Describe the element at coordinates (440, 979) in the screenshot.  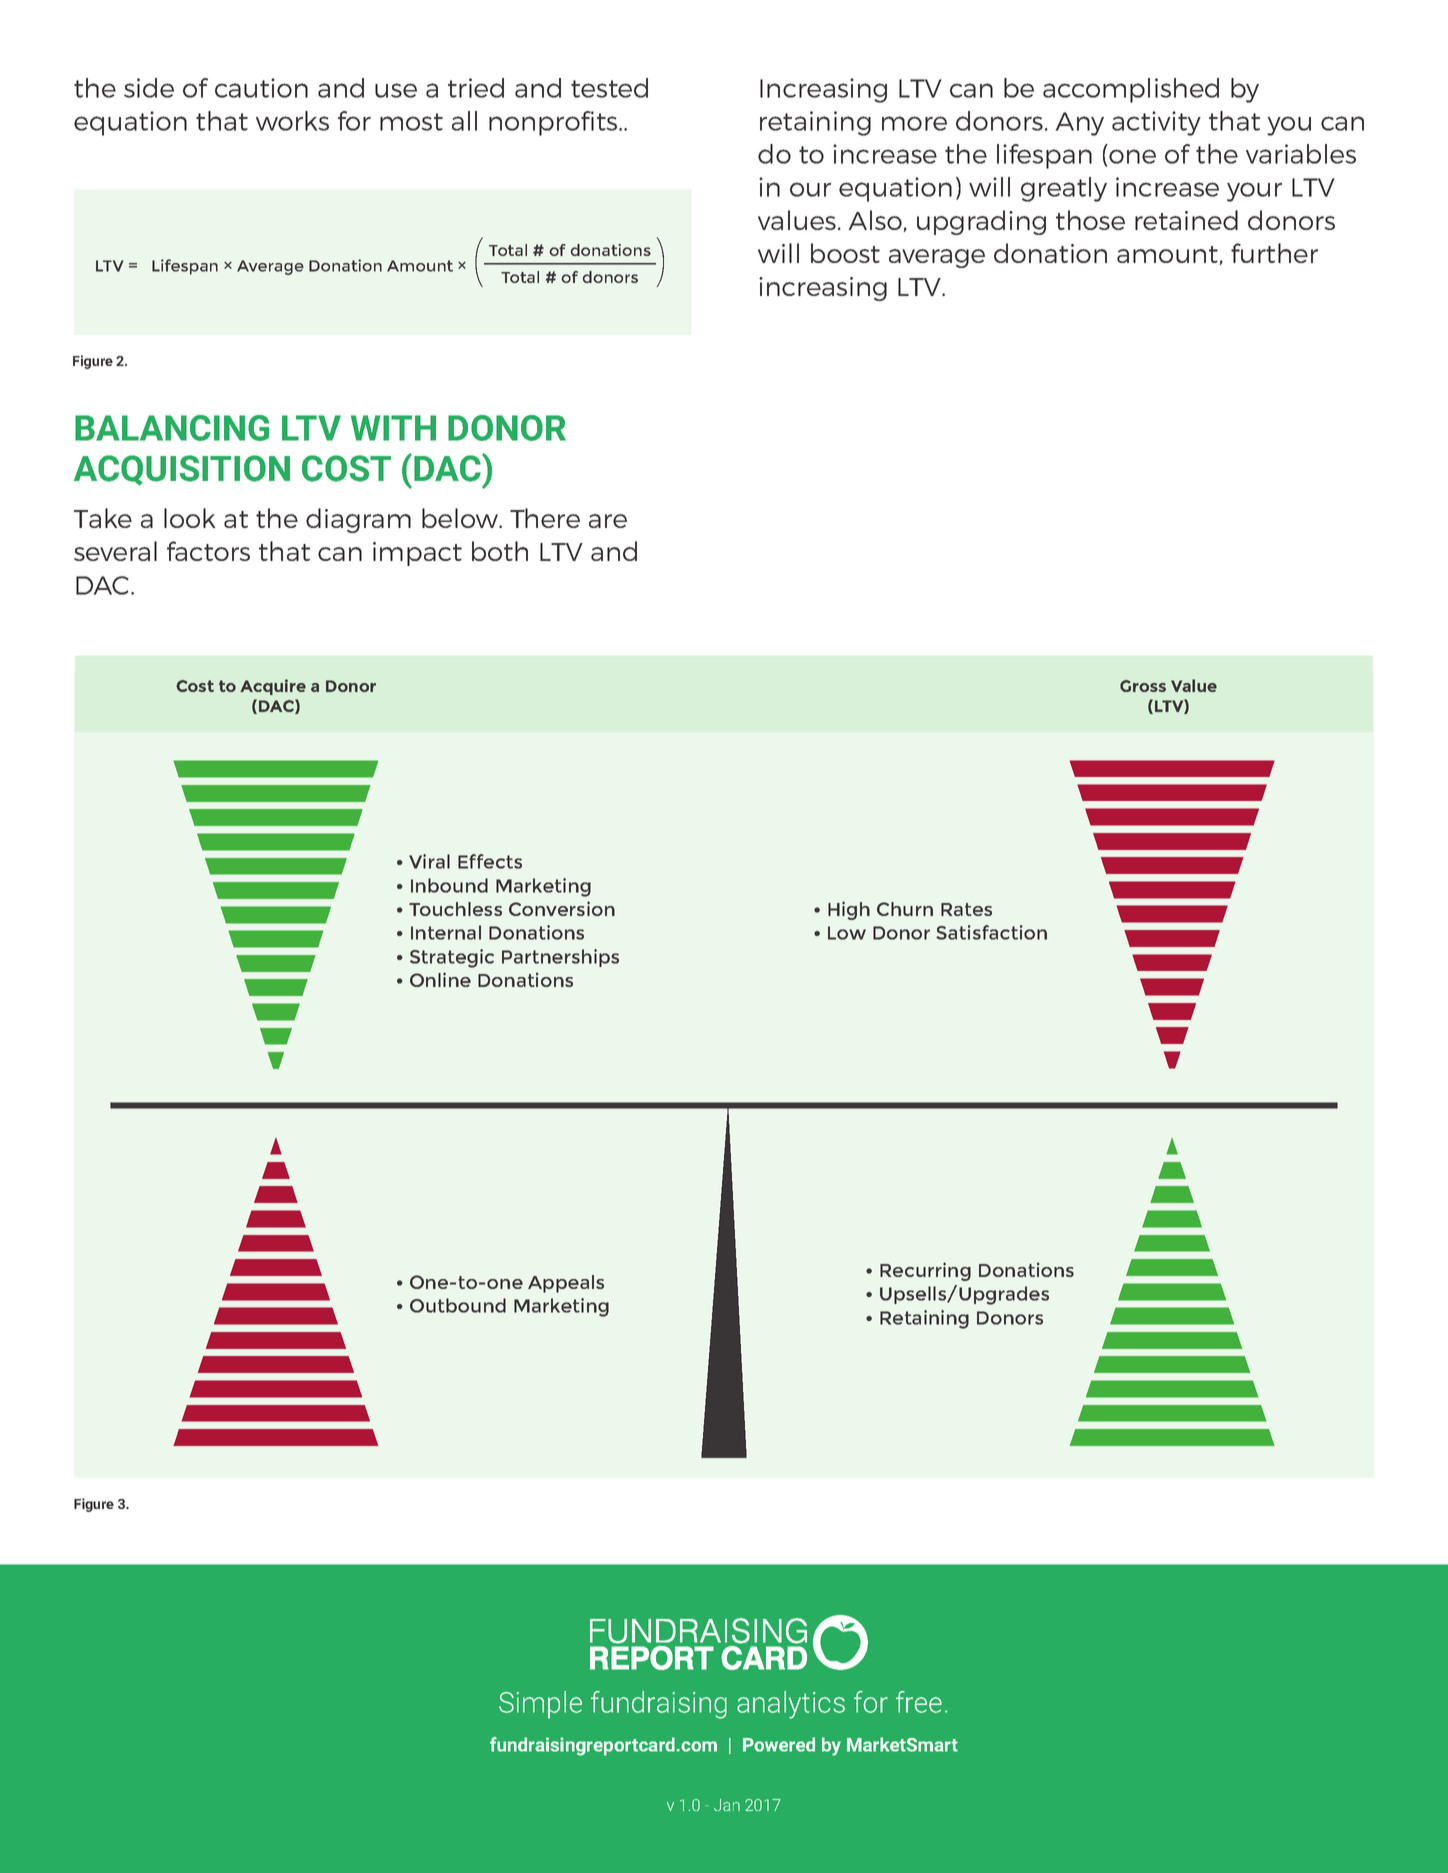
I see `Online` at that location.
